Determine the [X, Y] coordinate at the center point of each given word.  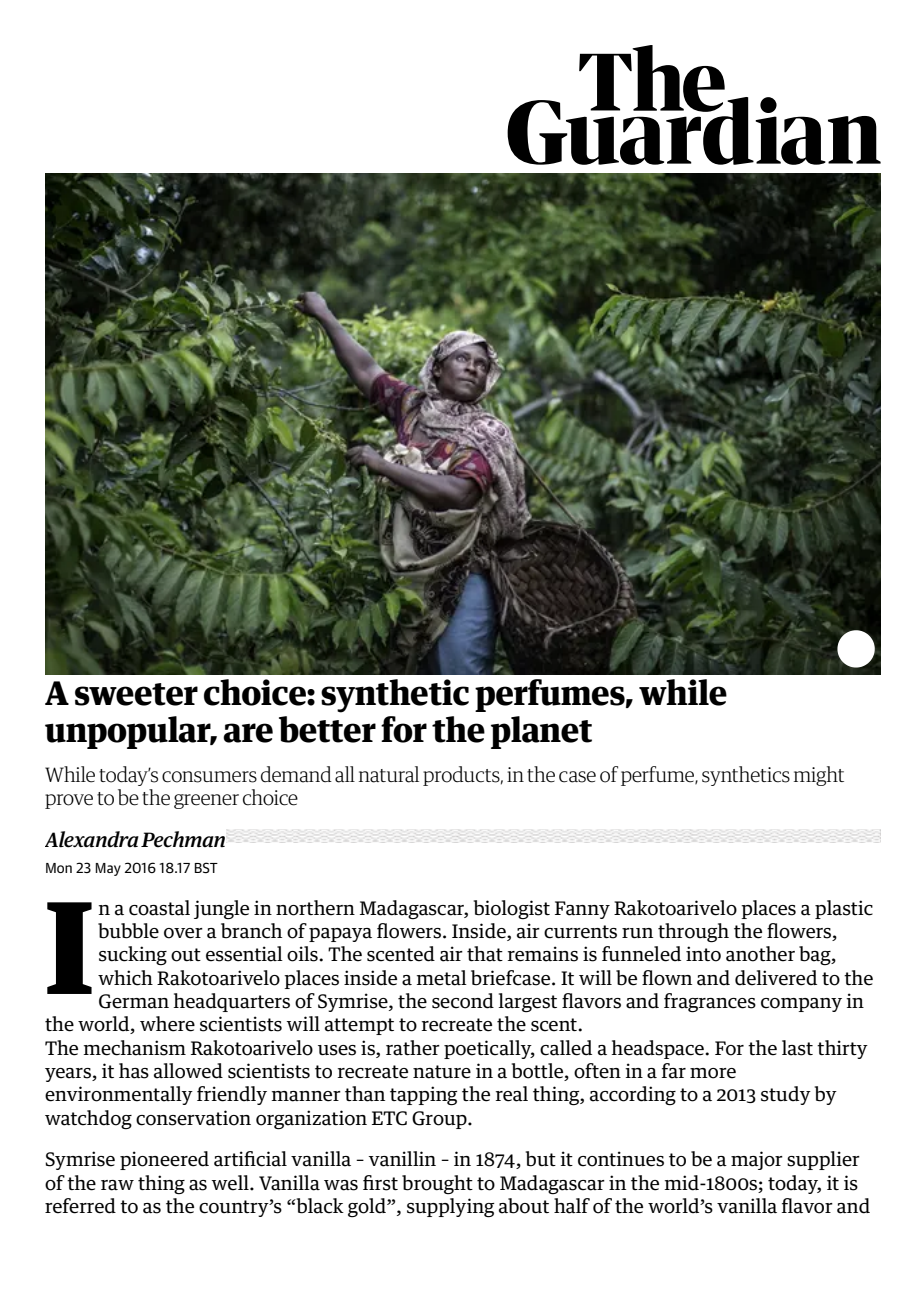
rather [413, 1048]
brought [437, 1184]
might [819, 776]
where [167, 1024]
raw [117, 1185]
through [693, 933]
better [327, 729]
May [108, 869]
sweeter [136, 694]
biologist [512, 910]
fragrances [710, 1003]
